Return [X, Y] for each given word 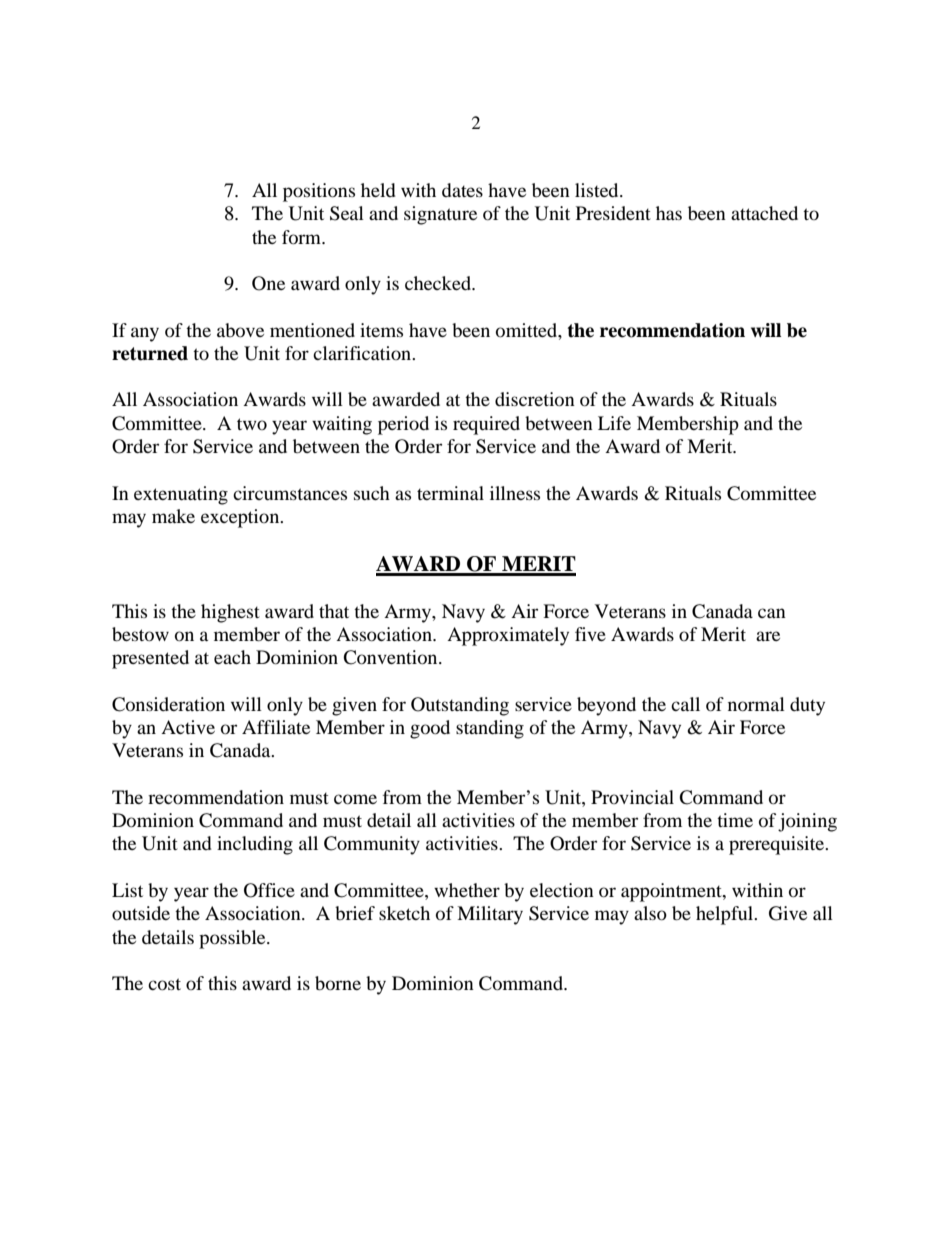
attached [764, 213]
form [302, 237]
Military [490, 915]
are [768, 636]
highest [230, 613]
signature [440, 215]
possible [233, 939]
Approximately [508, 636]
